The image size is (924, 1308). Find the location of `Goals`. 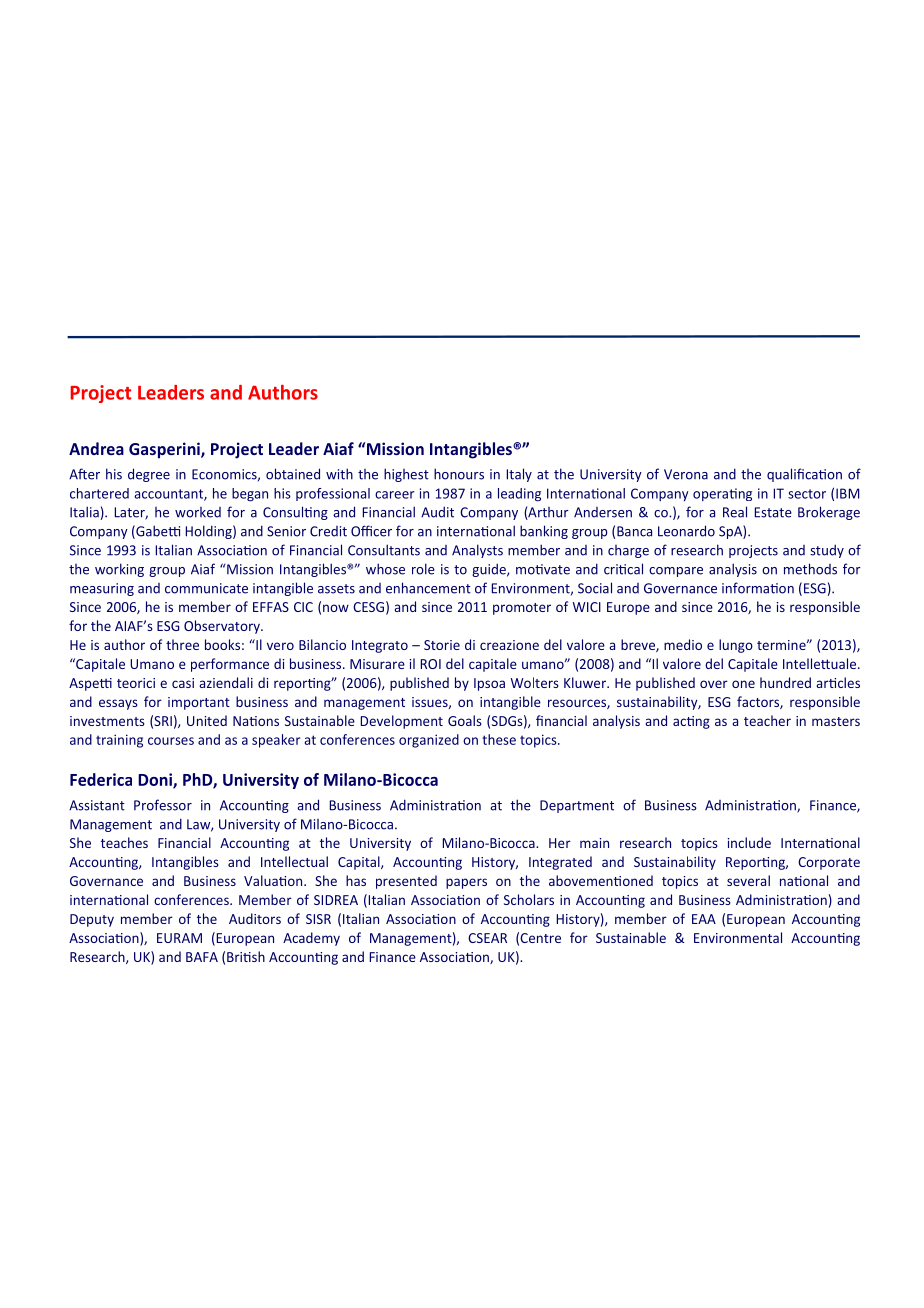

Goals is located at coordinates (465, 720).
